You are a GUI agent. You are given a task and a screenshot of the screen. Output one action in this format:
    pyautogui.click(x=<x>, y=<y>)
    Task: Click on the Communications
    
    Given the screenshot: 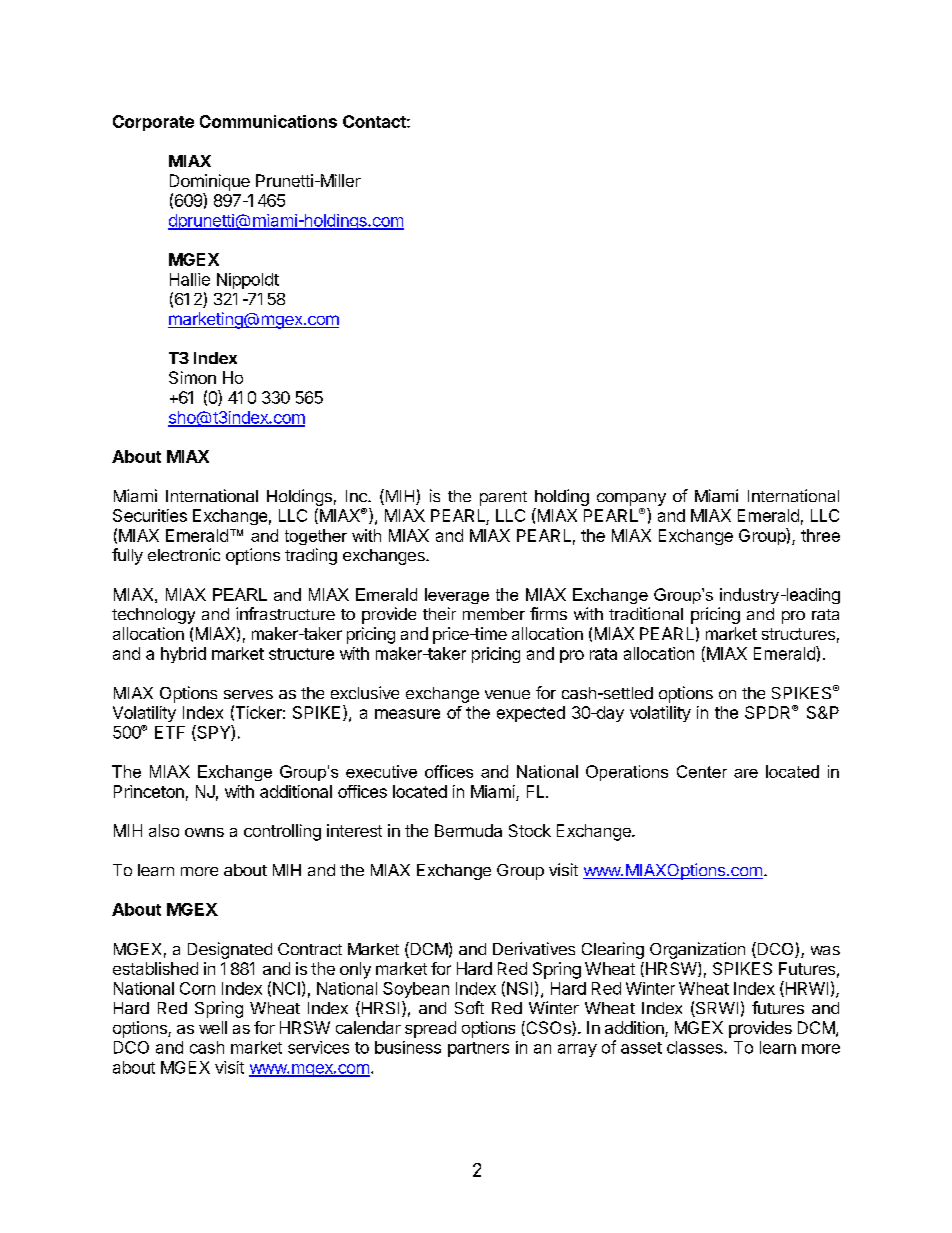 What is the action you would take?
    pyautogui.click(x=268, y=121)
